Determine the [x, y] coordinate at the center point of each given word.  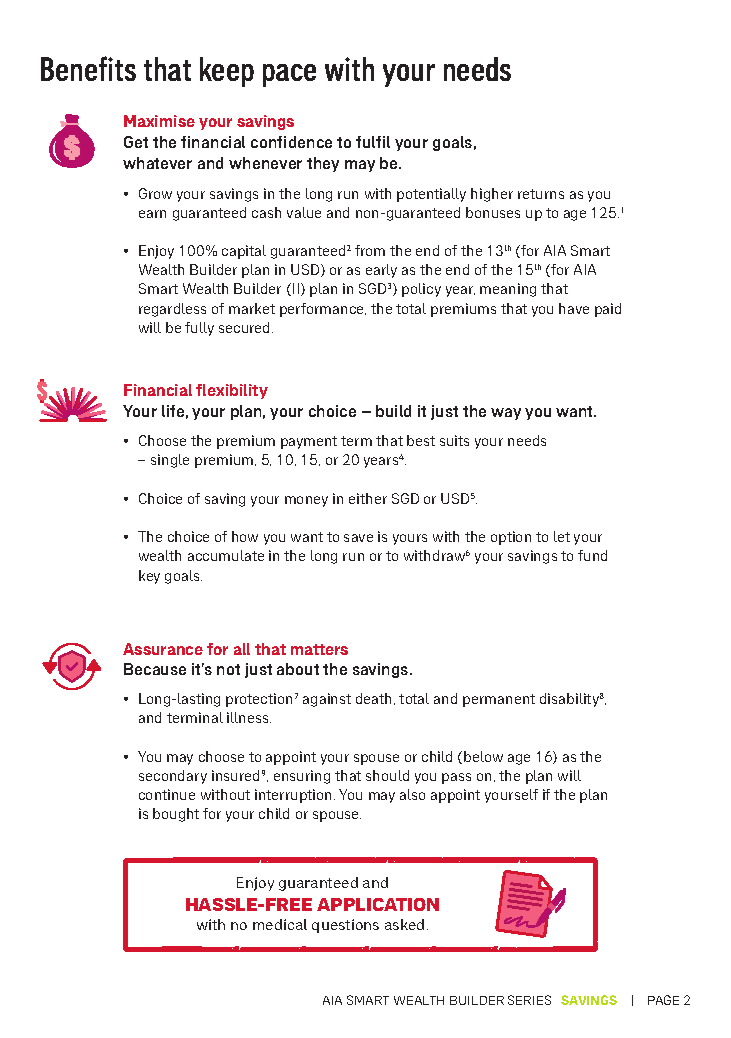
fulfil [373, 142]
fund [592, 555]
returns [541, 194]
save [358, 538]
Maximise [159, 121]
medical [280, 924]
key [149, 577]
